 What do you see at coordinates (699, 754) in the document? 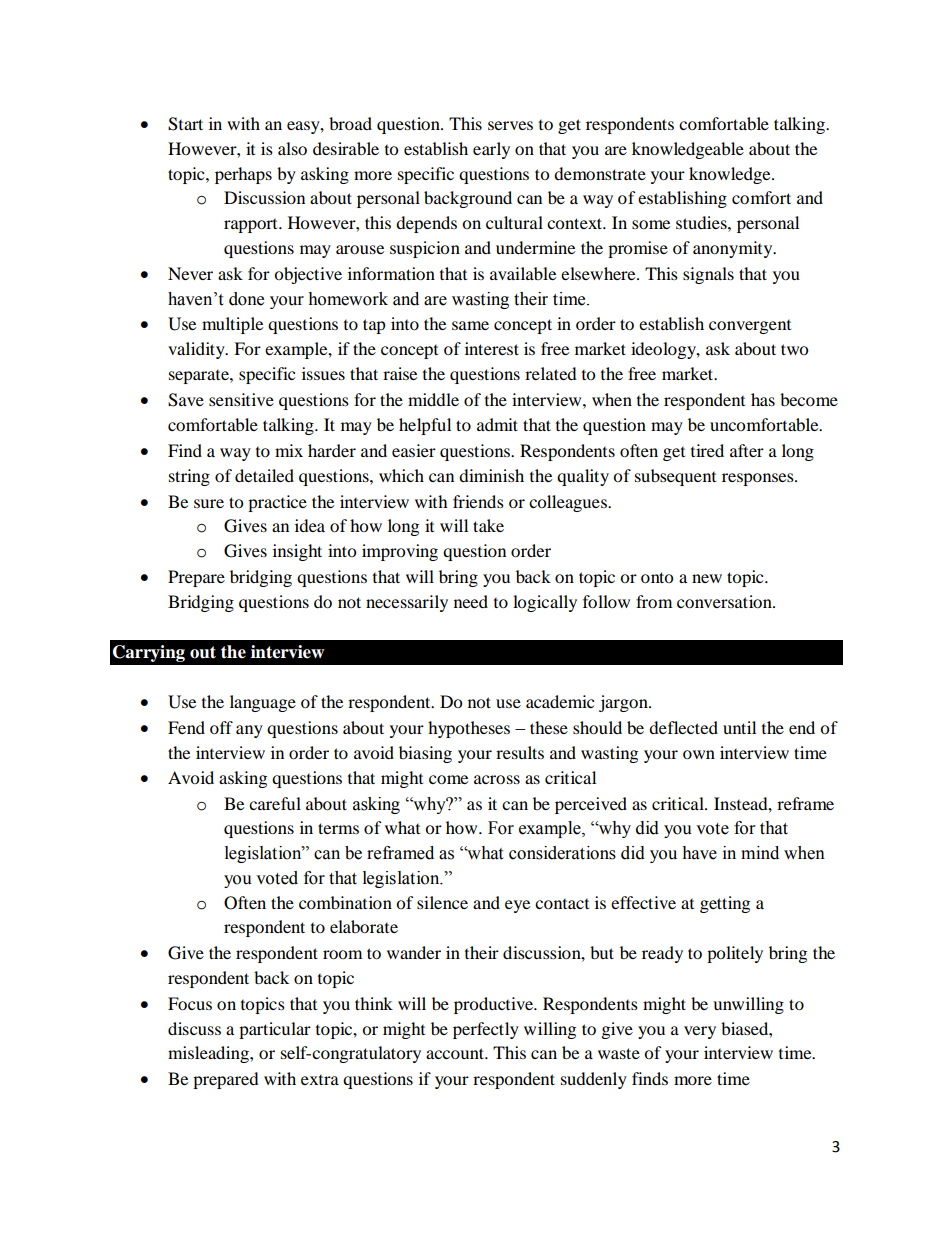
I see `own` at bounding box center [699, 754].
